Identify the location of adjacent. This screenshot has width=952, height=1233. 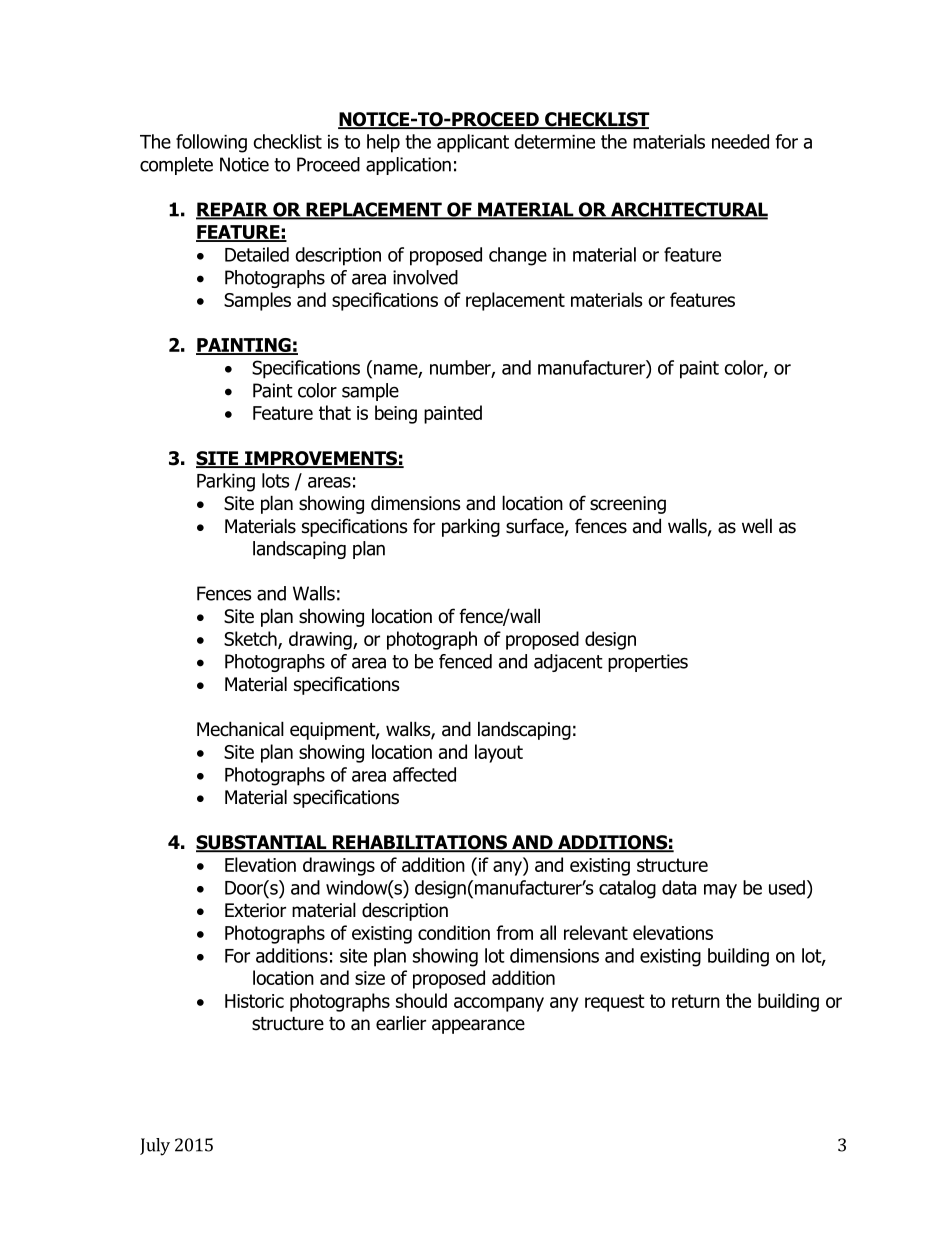
(568, 663).
